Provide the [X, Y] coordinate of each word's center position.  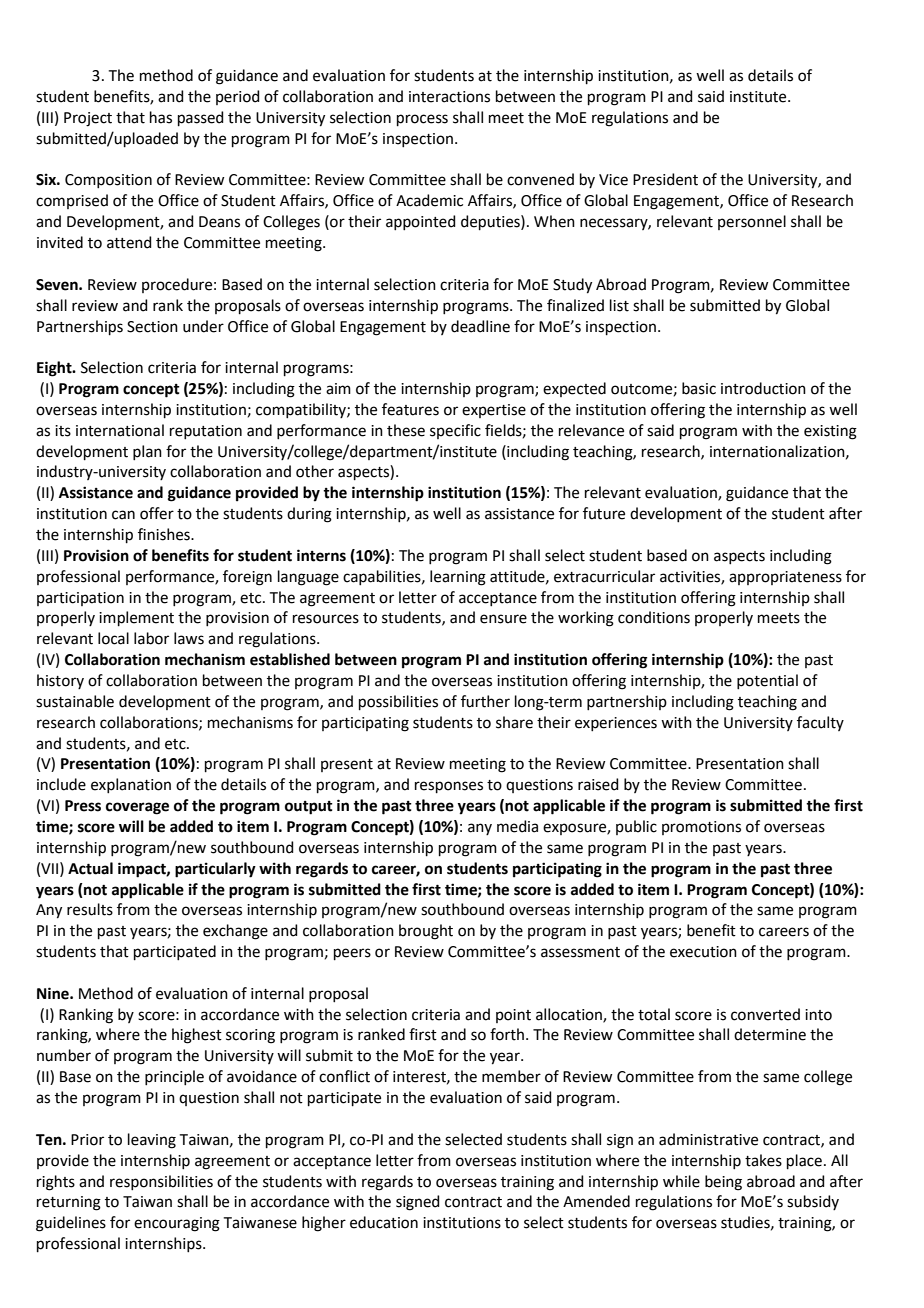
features [410, 409]
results [90, 909]
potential [767, 681]
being [723, 1183]
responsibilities [161, 1182]
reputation [206, 432]
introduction [763, 388]
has [161, 117]
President [665, 179]
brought [426, 932]
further [485, 701]
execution [703, 952]
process [422, 120]
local [113, 638]
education [384, 1222]
